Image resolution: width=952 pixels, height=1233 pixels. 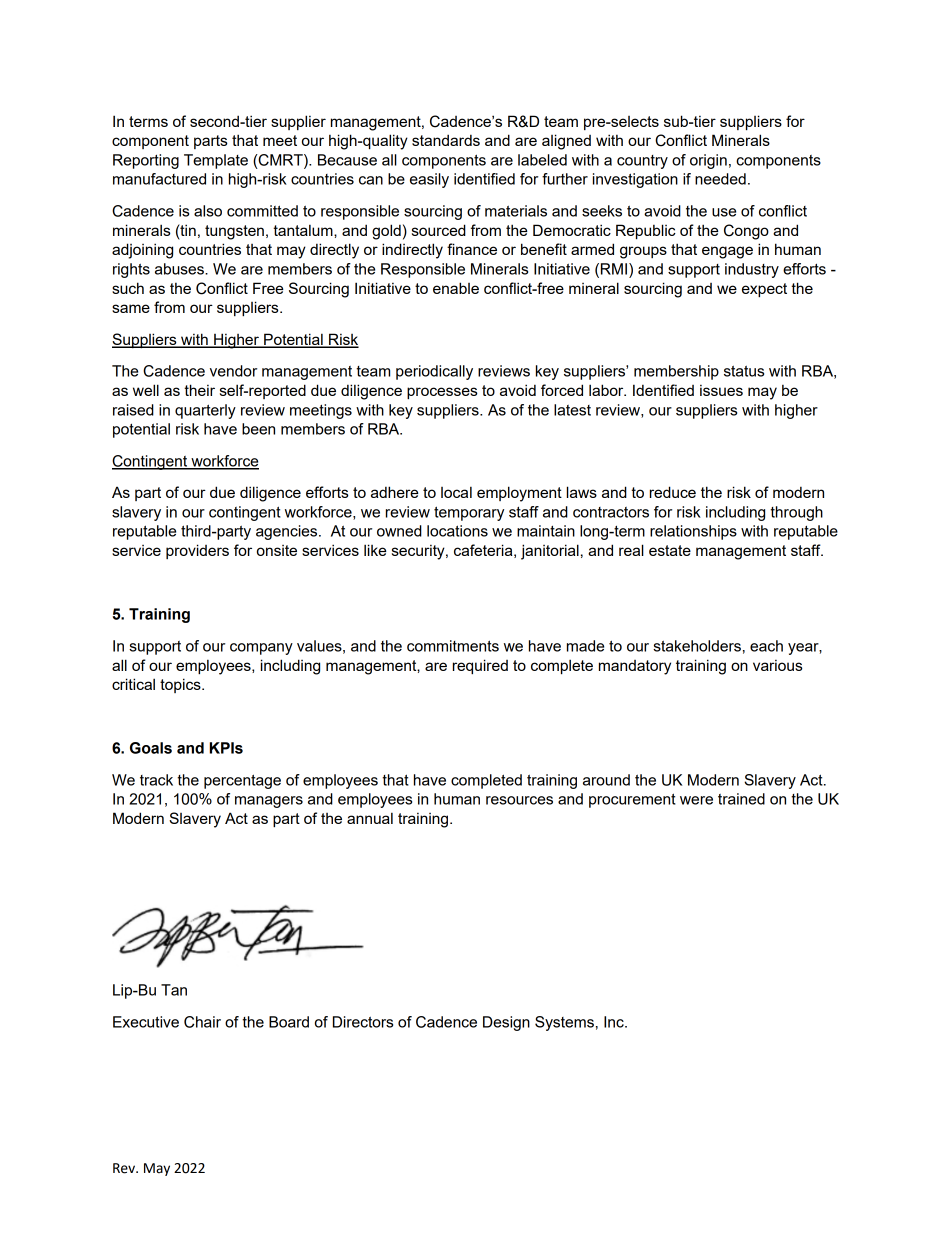 What do you see at coordinates (506, 1023) in the screenshot?
I see `Design` at bounding box center [506, 1023].
